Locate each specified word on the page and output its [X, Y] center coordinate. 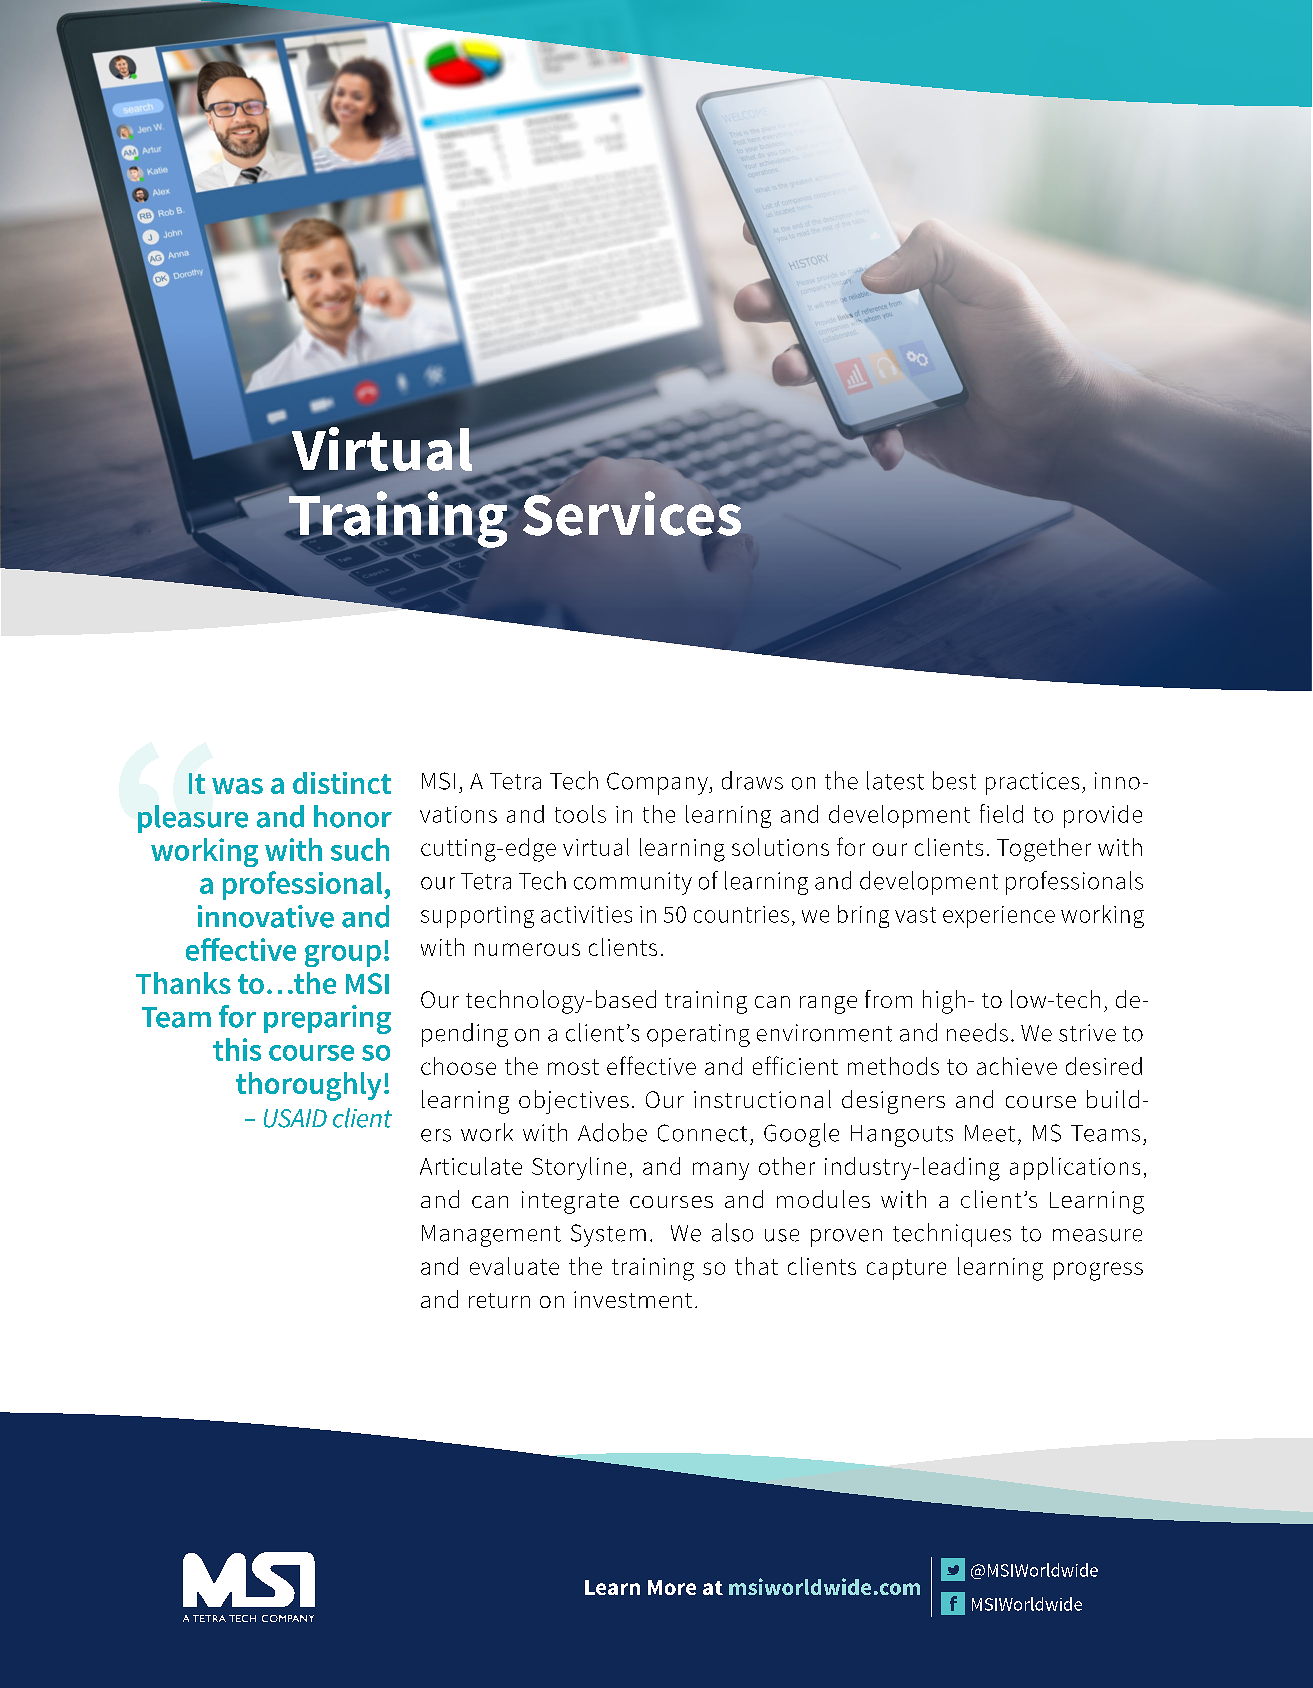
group [343, 956]
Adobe [612, 1132]
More [672, 1587]
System [608, 1235]
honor [353, 816]
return [499, 1300]
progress [1098, 1271]
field [1001, 813]
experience [999, 917]
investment [633, 1299]
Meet [990, 1133]
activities [586, 914]
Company [658, 783]
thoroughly [308, 1086]
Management [491, 1236]
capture [906, 1269]
